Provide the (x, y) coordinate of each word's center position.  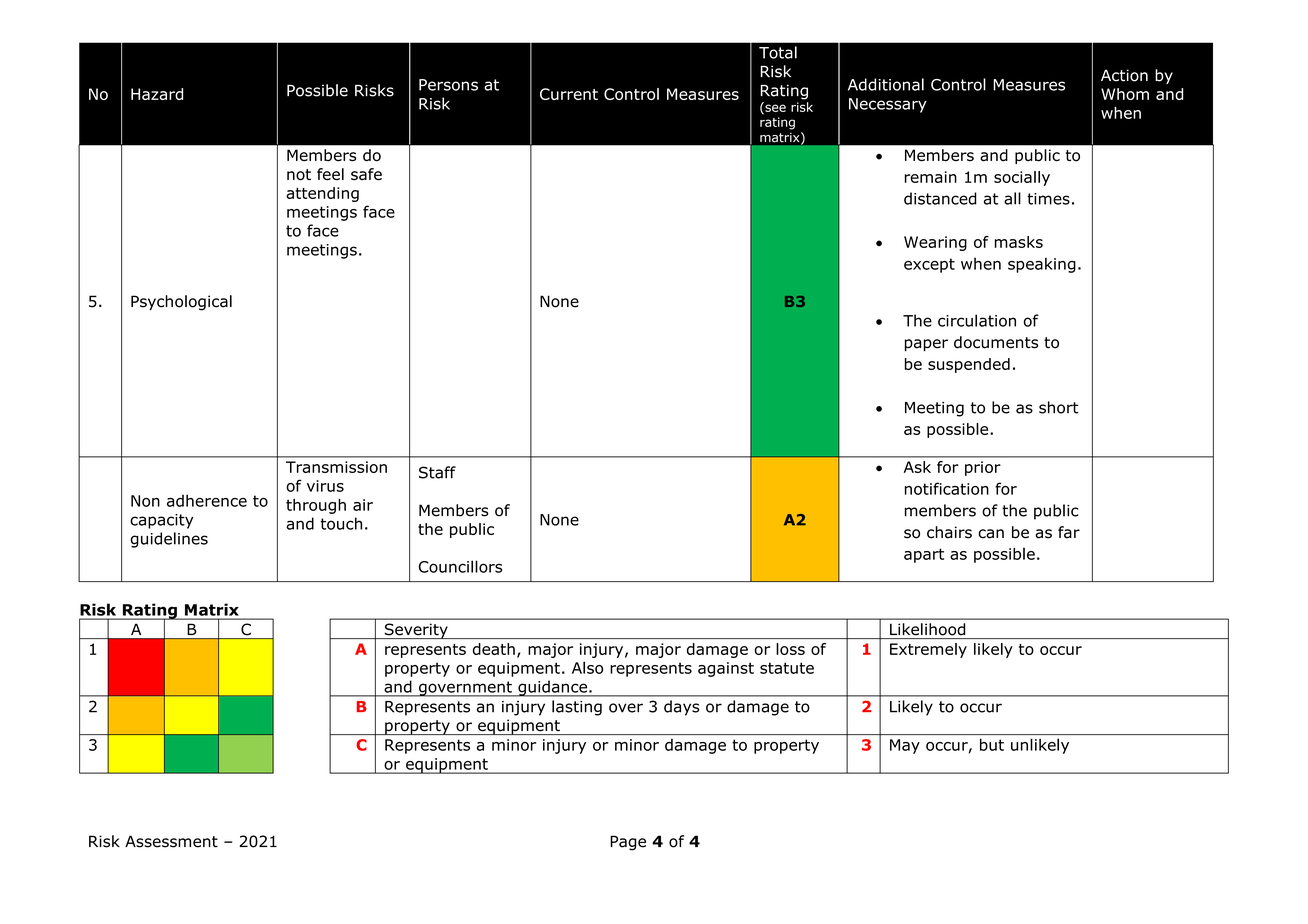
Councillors (460, 566)
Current (569, 94)
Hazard (157, 94)
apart (924, 555)
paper (926, 345)
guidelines (169, 540)
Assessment (171, 841)
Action (1124, 75)
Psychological (181, 303)
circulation (977, 320)
